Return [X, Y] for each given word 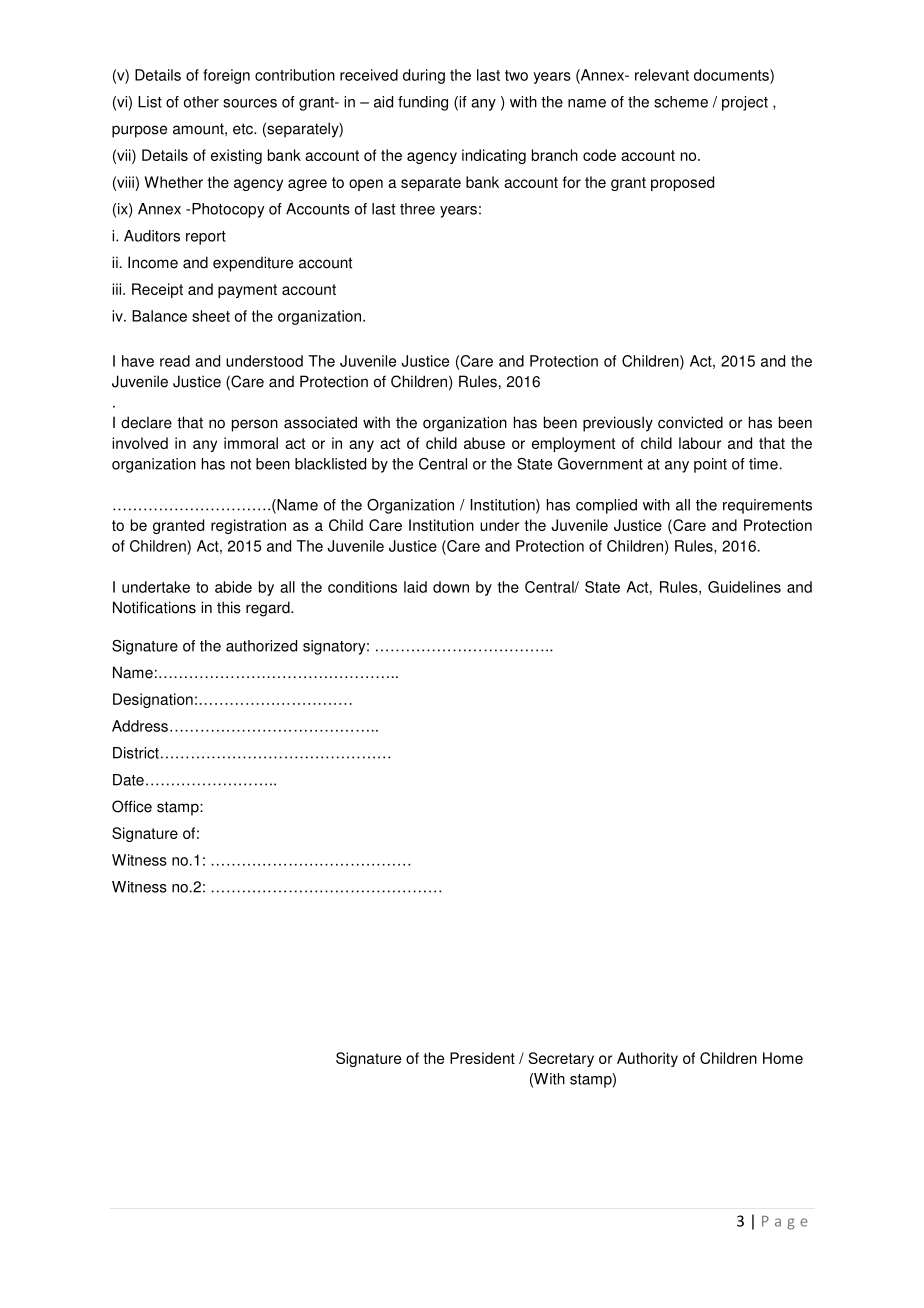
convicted [690, 422]
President [482, 1058]
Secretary [561, 1059]
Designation [153, 700]
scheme [681, 102]
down [451, 587]
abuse [484, 443]
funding [423, 103]
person [255, 425]
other [201, 102]
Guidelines [744, 587]
